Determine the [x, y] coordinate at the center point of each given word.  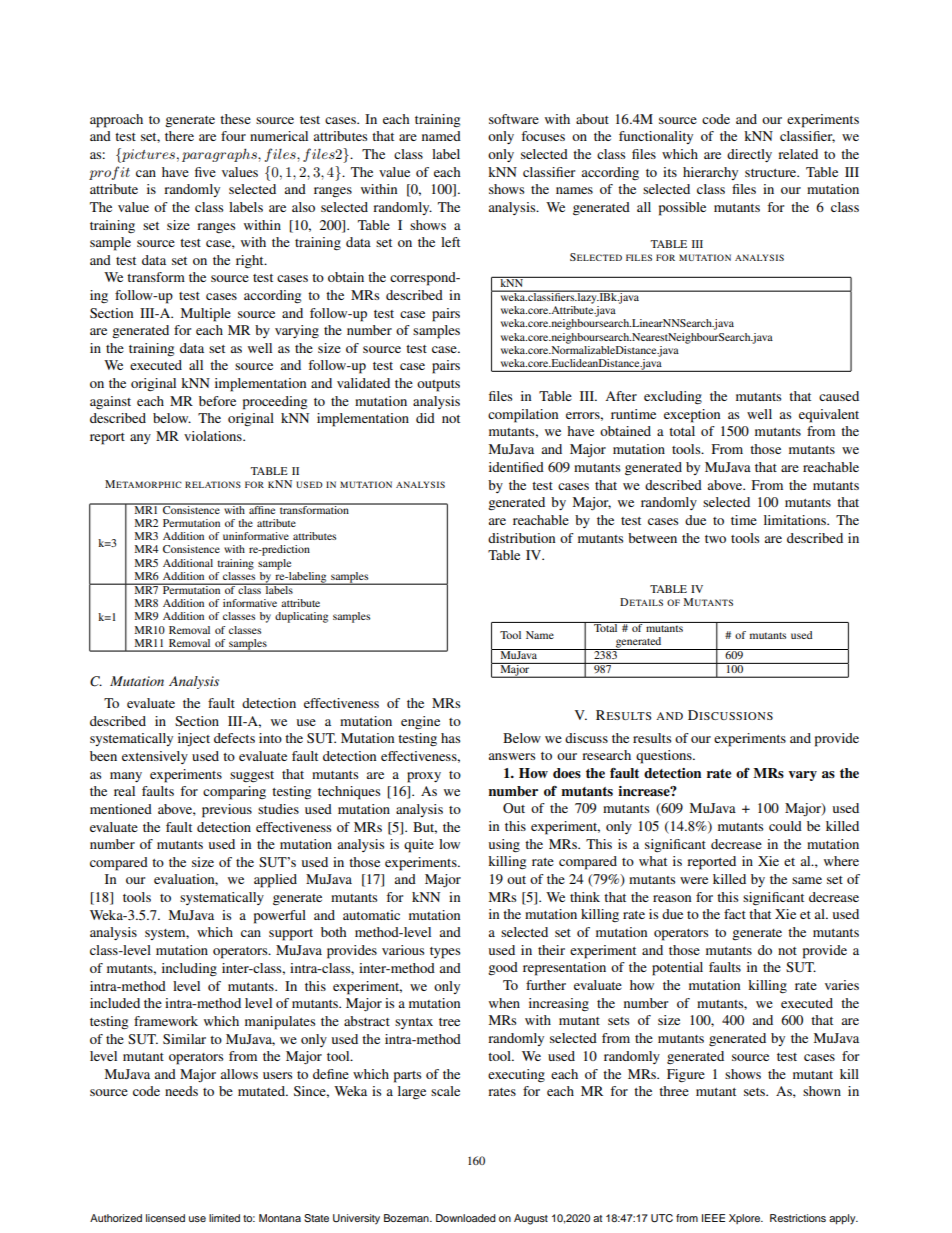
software [514, 119]
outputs [438, 386]
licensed [165, 1218]
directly [749, 155]
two [715, 539]
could [785, 826]
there [179, 136]
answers [512, 756]
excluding [673, 398]
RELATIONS [213, 484]
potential [677, 969]
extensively [155, 757]
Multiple [206, 315]
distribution [521, 538]
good [503, 968]
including [189, 970]
